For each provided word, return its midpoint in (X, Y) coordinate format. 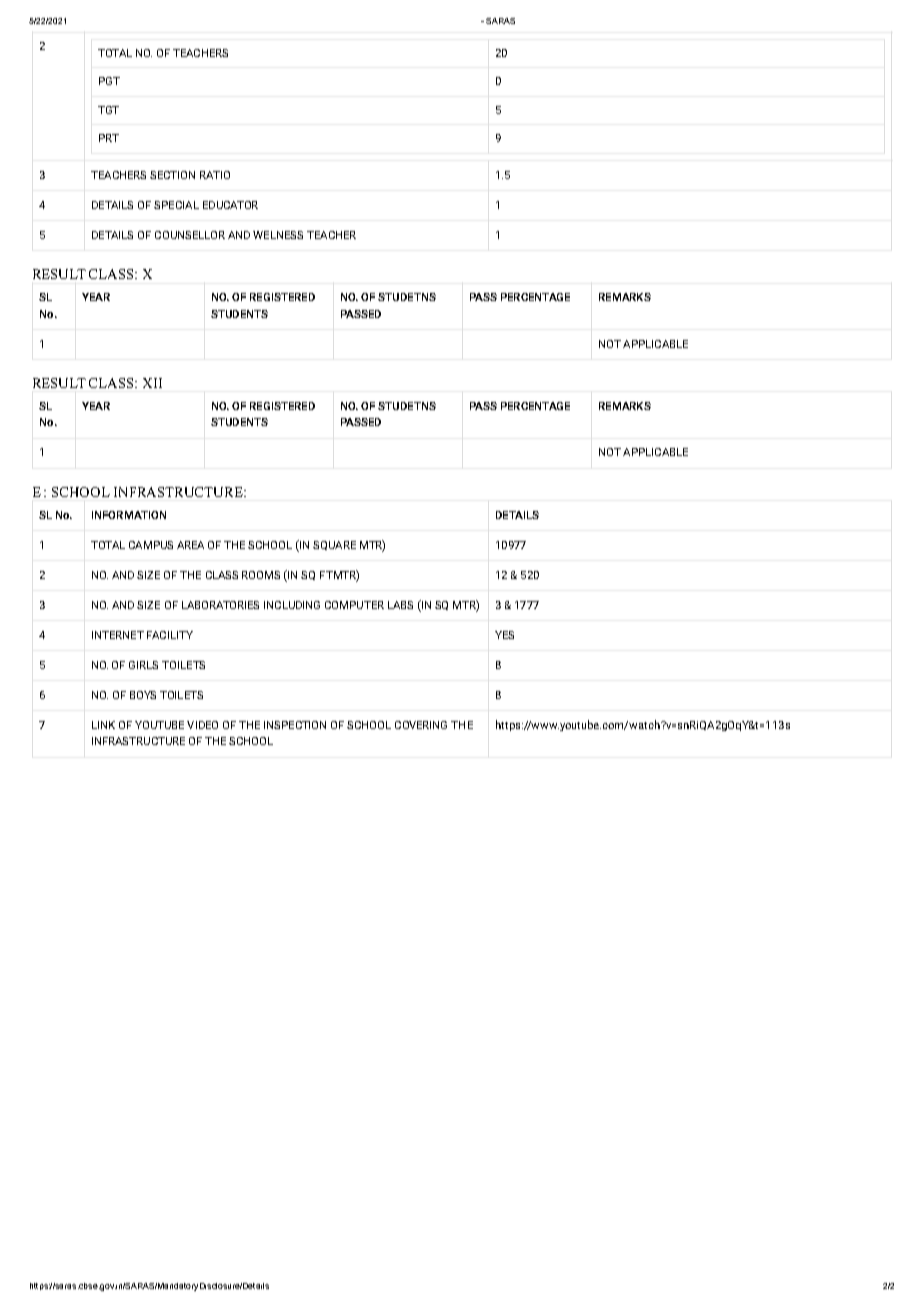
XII (152, 383)
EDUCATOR (230, 205)
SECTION (172, 175)
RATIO (215, 175)
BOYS (143, 695)
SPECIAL (176, 205)
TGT (108, 110)
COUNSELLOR (190, 235)
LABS (400, 605)
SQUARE (334, 545)
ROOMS (261, 575)
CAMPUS (151, 545)
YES (504, 635)
